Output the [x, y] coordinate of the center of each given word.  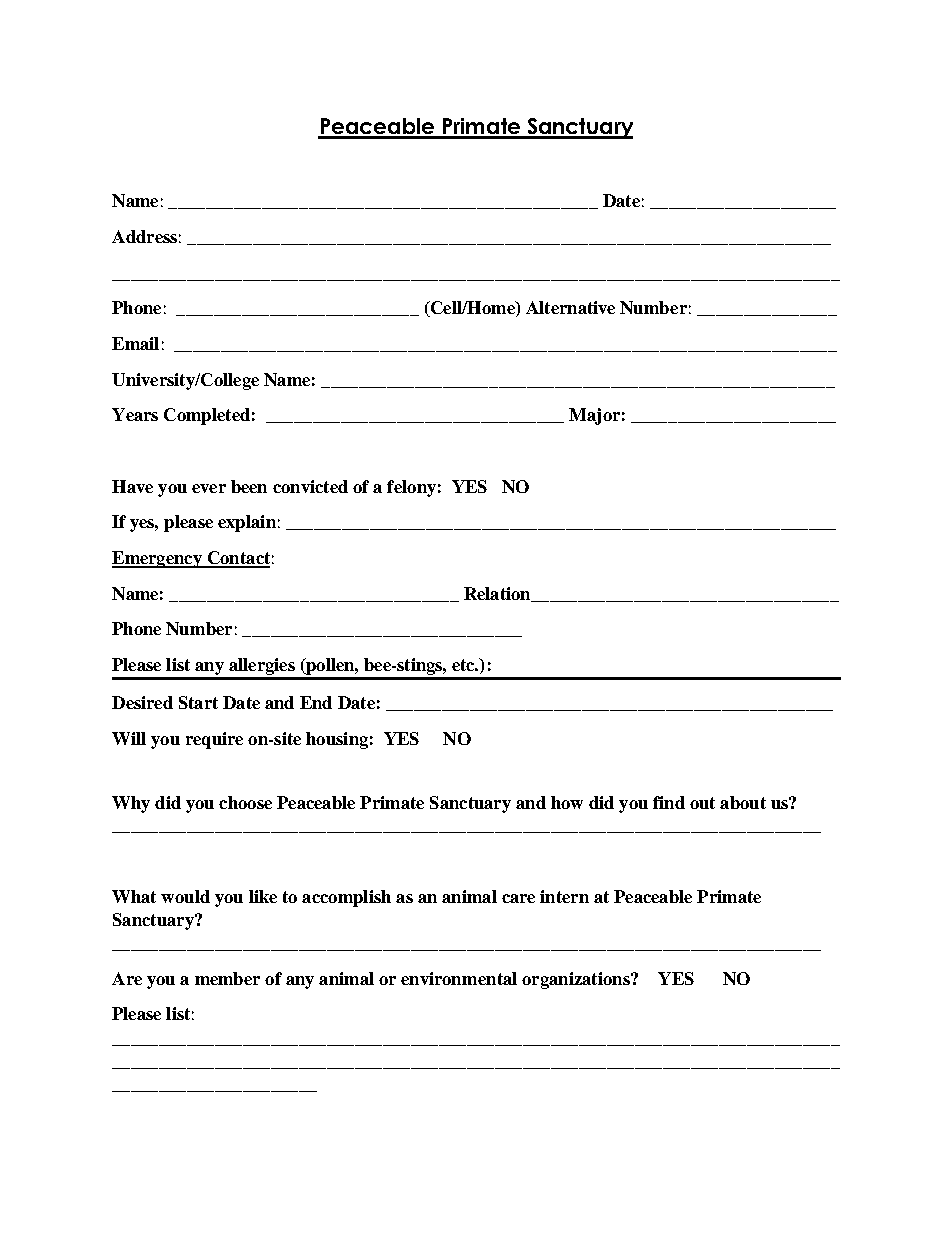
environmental [459, 978]
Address [144, 236]
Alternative [570, 307]
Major [594, 416]
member [227, 978]
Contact [237, 559]
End [316, 702]
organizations [577, 980]
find [669, 802]
